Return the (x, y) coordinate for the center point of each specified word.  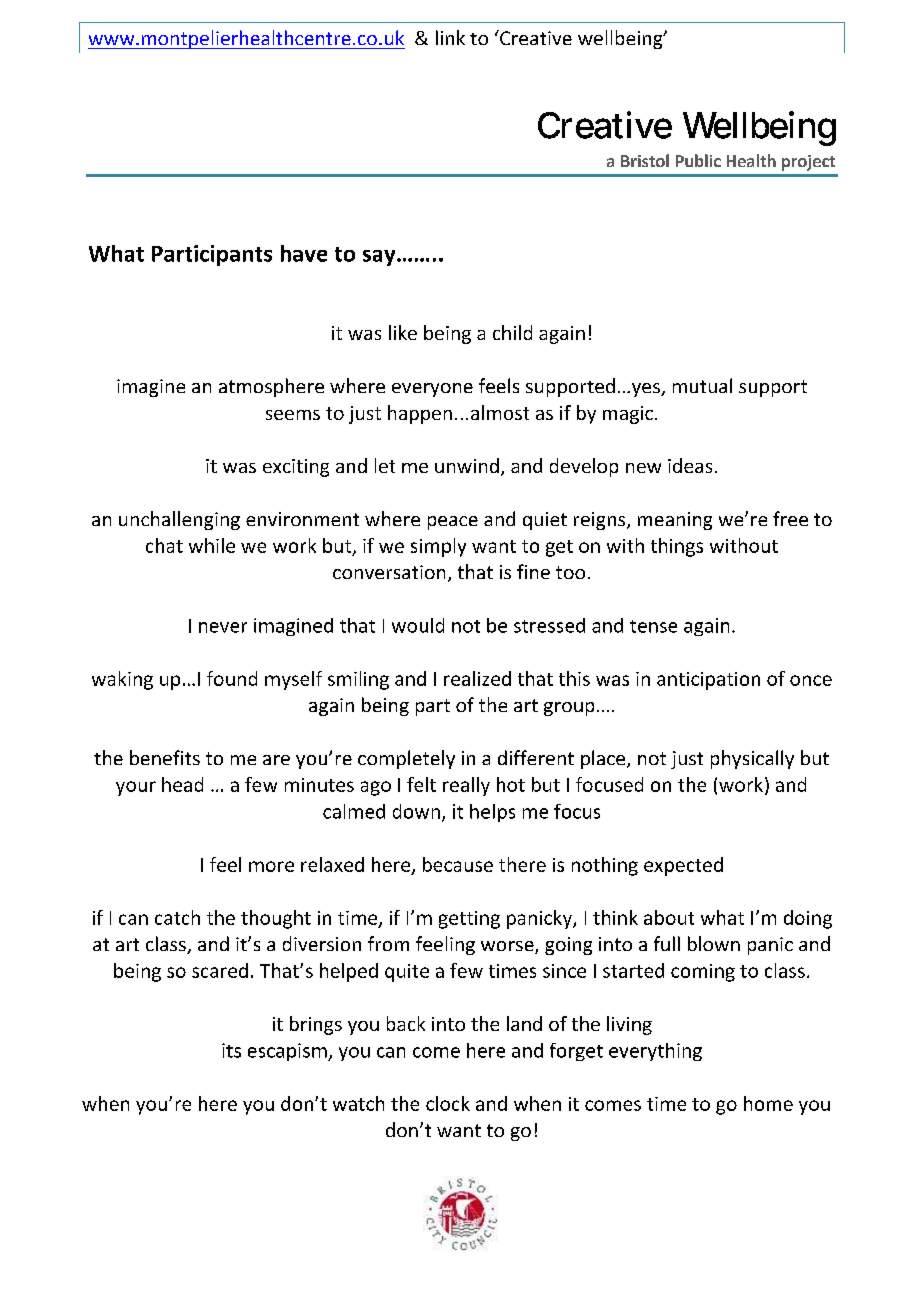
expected (683, 866)
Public (698, 160)
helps (492, 813)
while (212, 545)
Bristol (645, 160)
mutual (702, 385)
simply (438, 547)
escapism (288, 1052)
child (512, 332)
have (304, 253)
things (677, 547)
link (450, 37)
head (182, 784)
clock (448, 1103)
